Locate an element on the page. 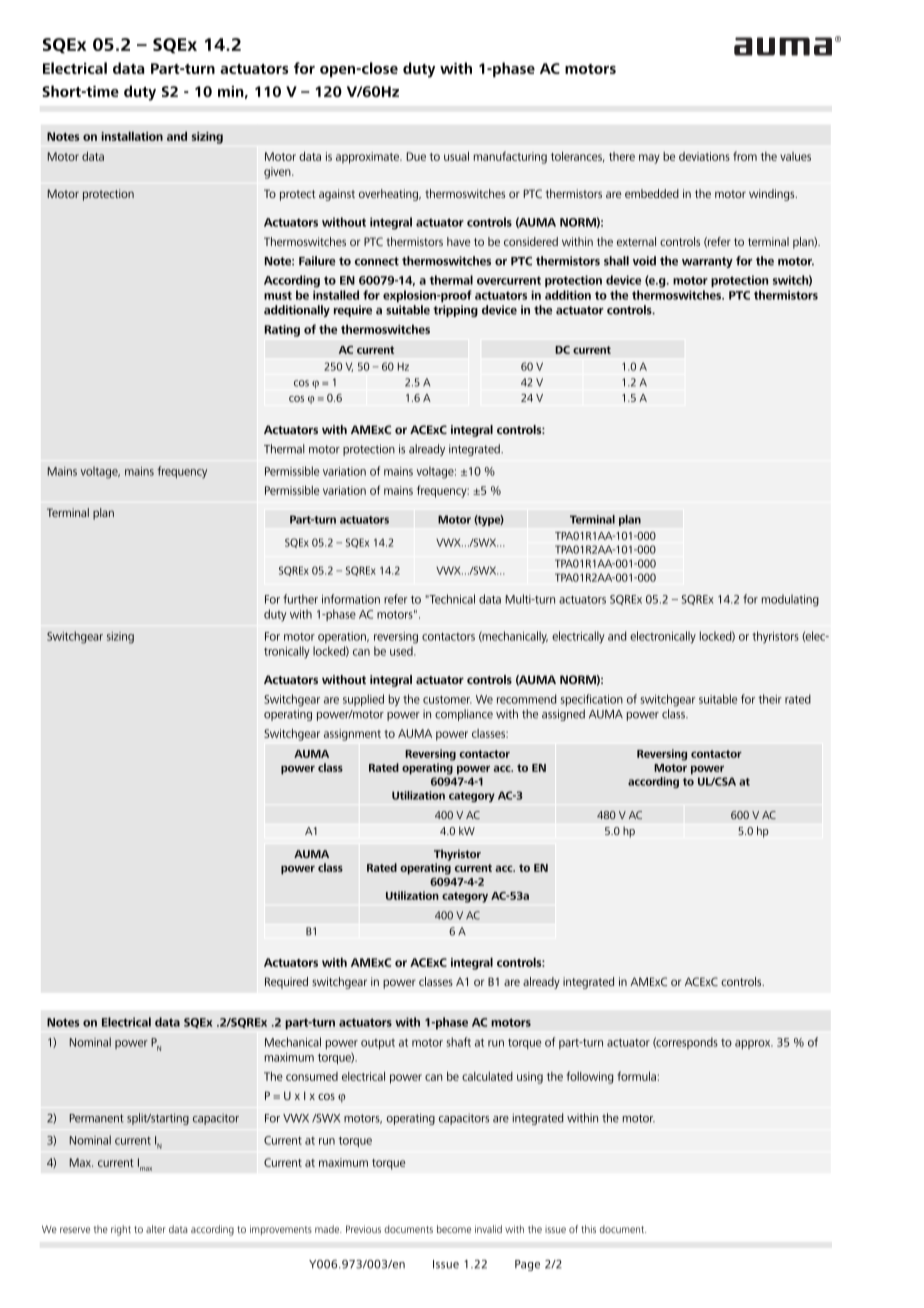 The width and height of the document is (924, 1308). their is located at coordinates (770, 699).
